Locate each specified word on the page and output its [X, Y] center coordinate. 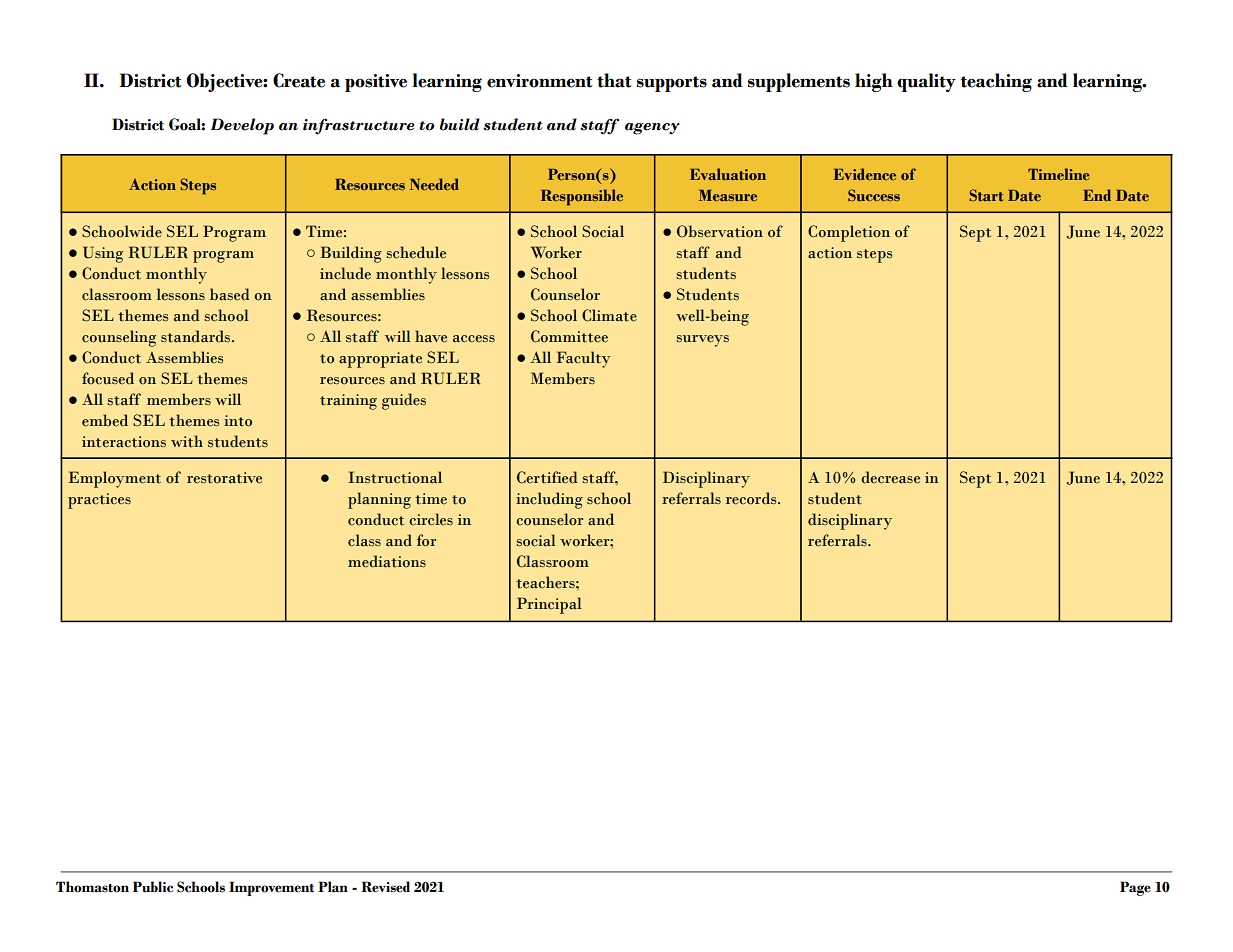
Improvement [271, 888]
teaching [996, 82]
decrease [890, 477]
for [426, 540]
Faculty [584, 359]
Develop [242, 126]
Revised [385, 887]
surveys [702, 341]
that [614, 80]
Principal [549, 605]
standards [197, 336]
